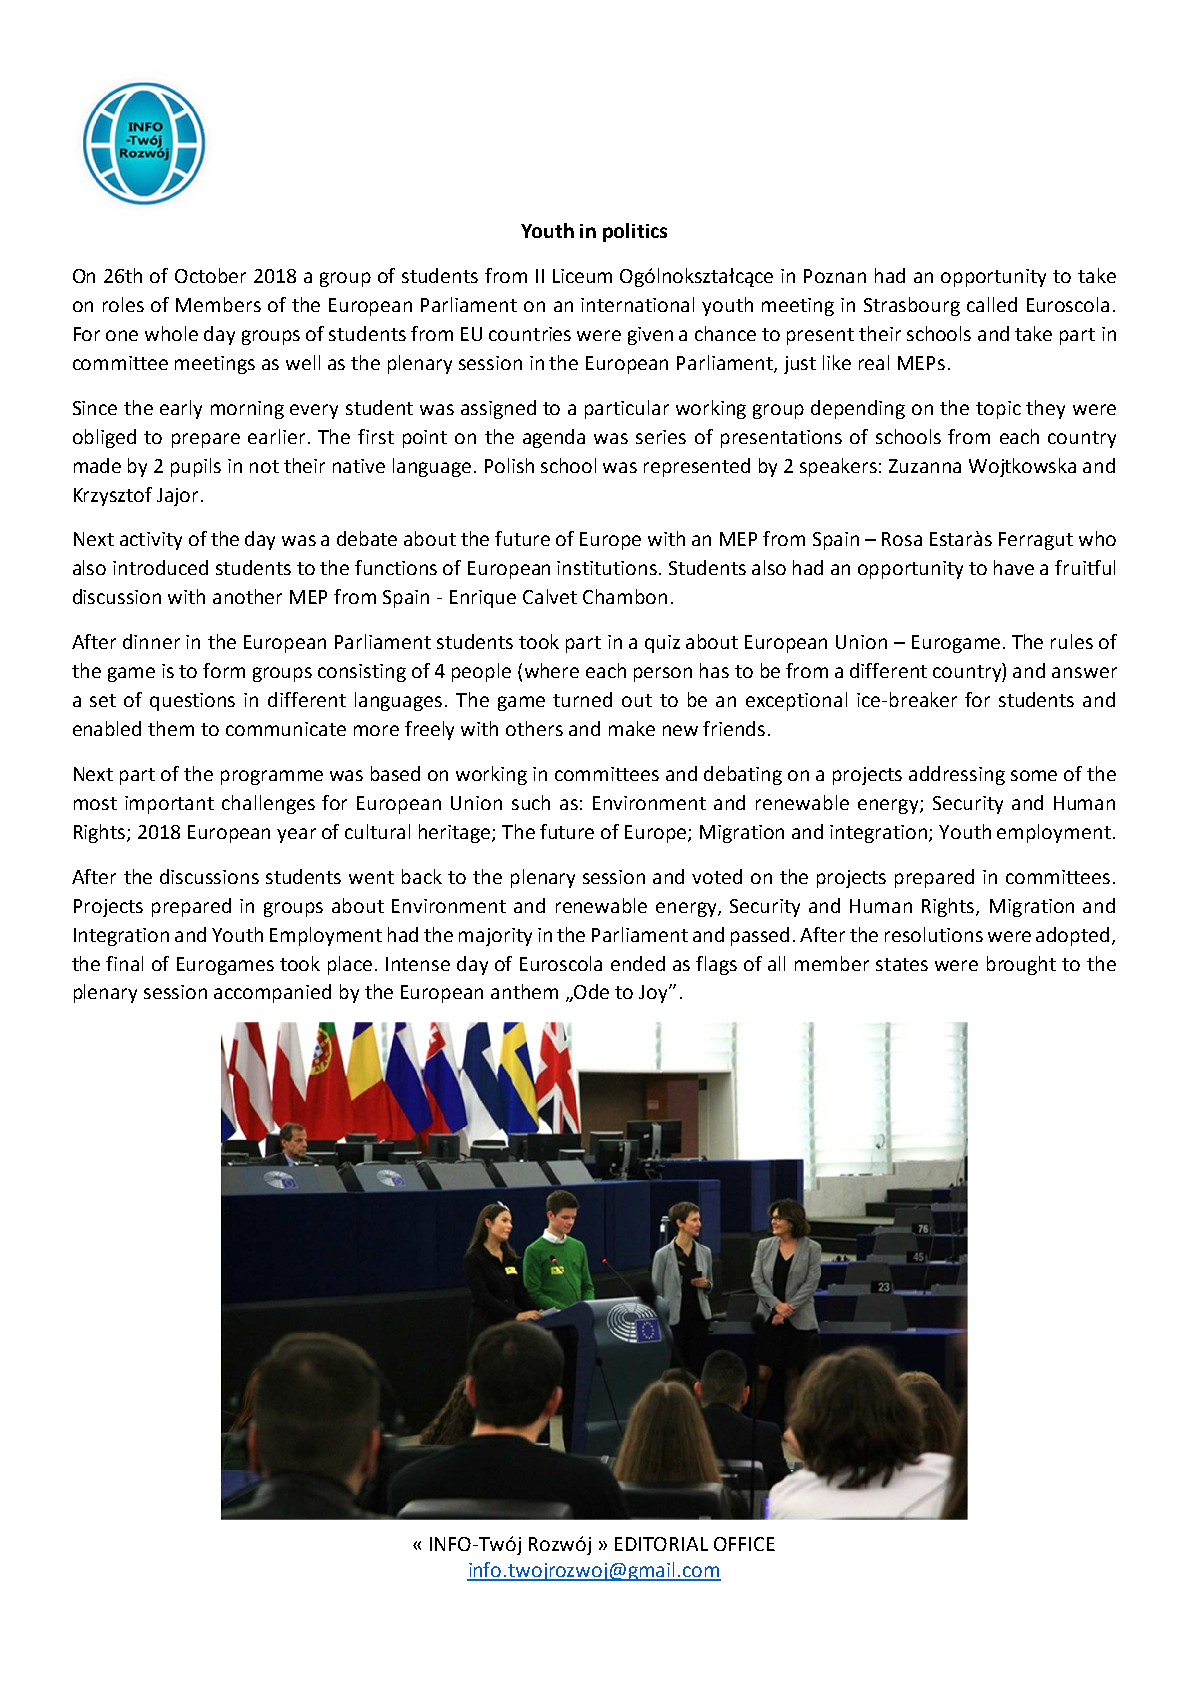 The image size is (1188, 1681). Describe the element at coordinates (661, 1544) in the screenshot. I see `EDITORIAL` at that location.
